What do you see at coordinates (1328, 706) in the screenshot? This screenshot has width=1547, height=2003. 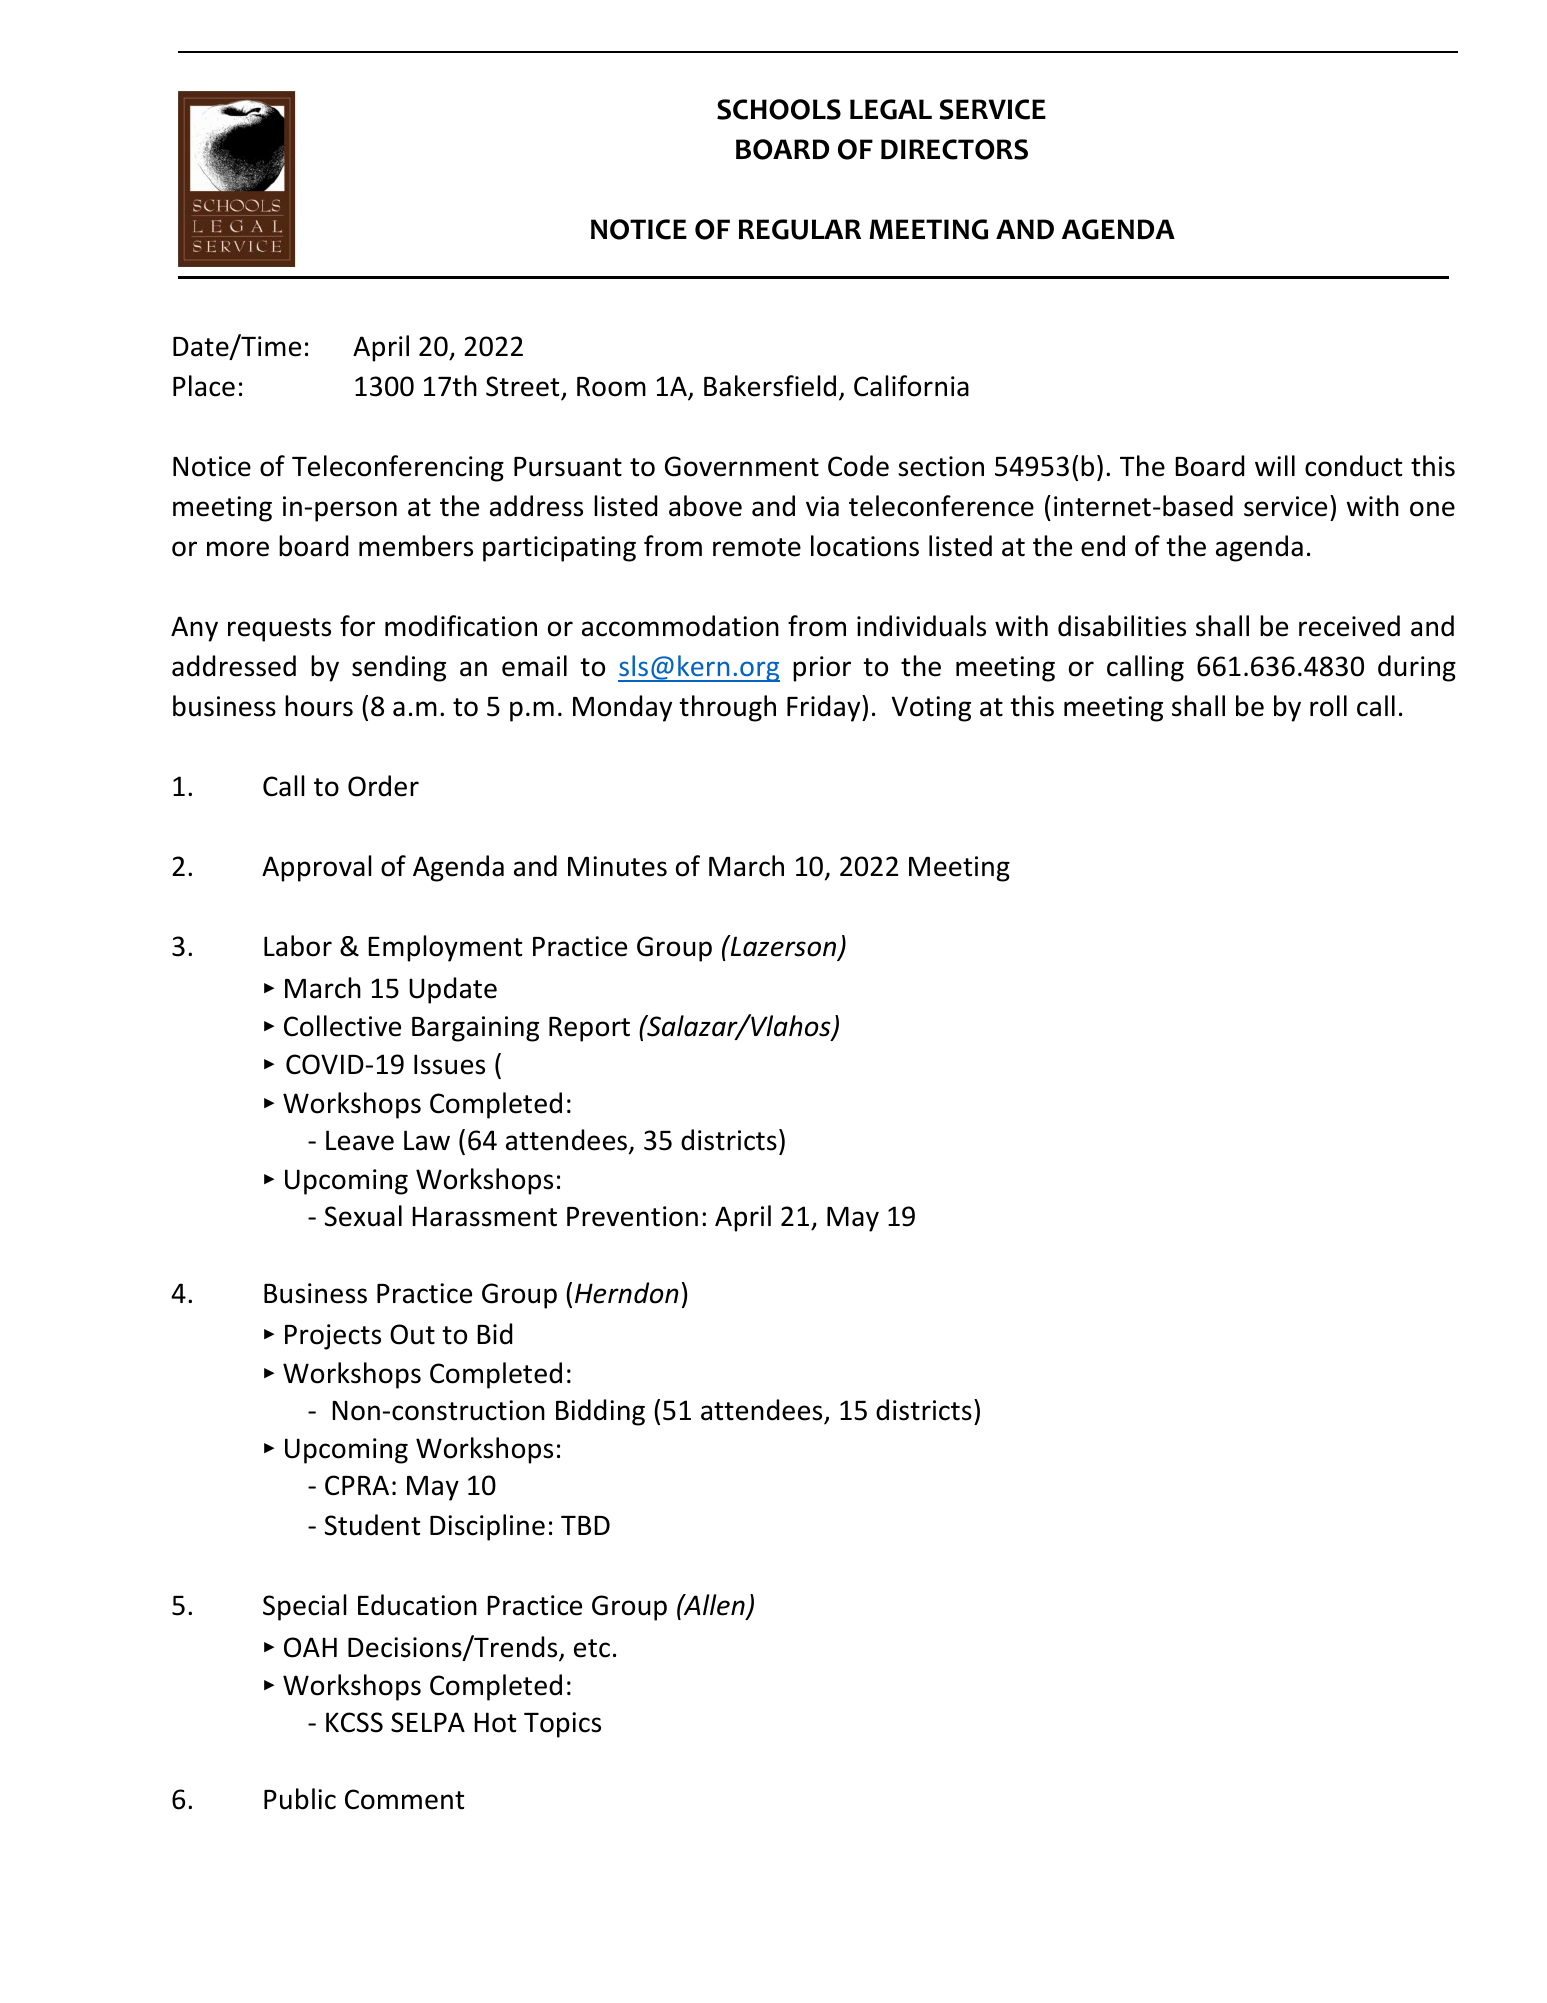 I see `roll` at bounding box center [1328, 706].
